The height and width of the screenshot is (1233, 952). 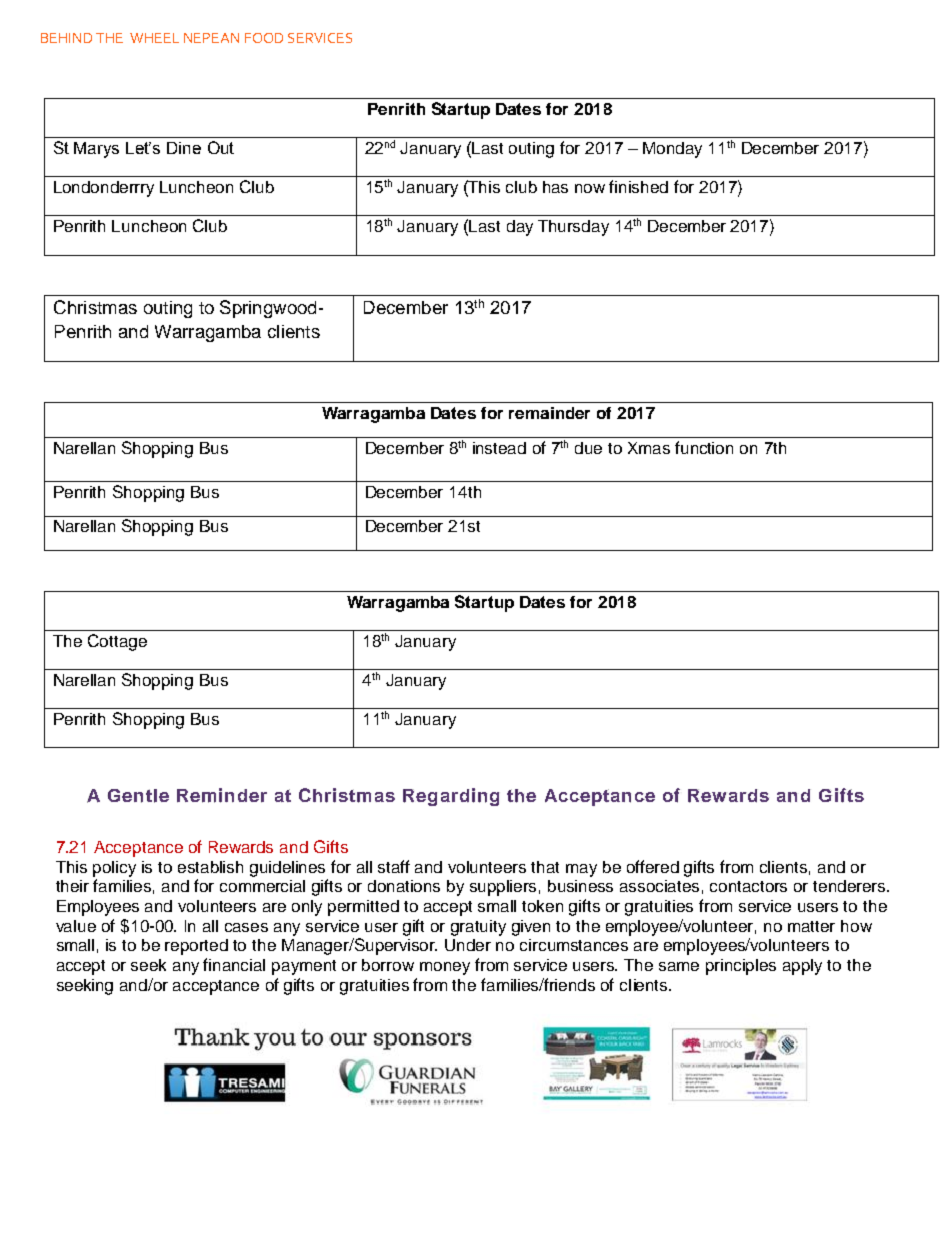 What do you see at coordinates (154, 38) in the screenshot?
I see `WHEEL` at bounding box center [154, 38].
